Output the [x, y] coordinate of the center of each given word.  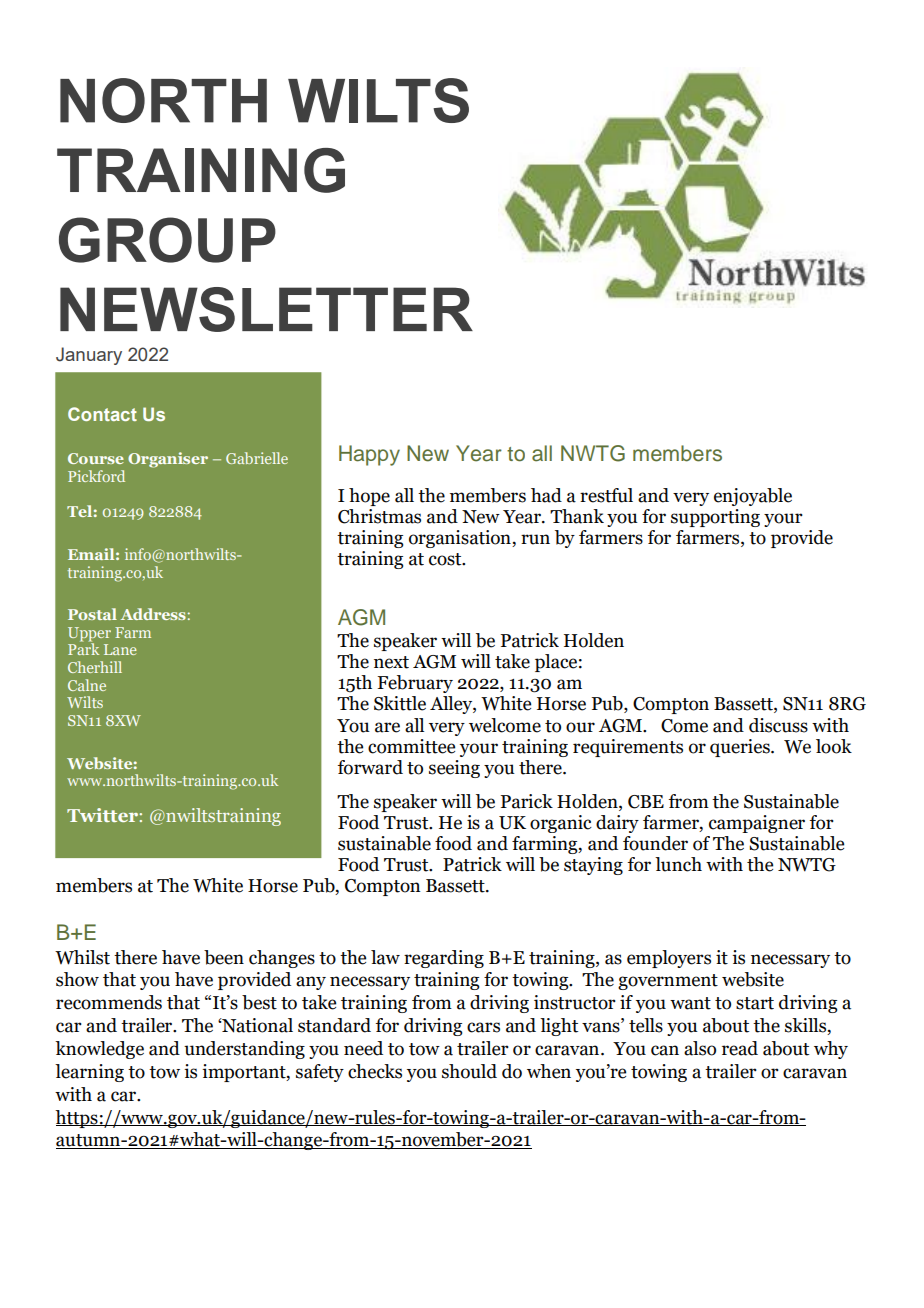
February [415, 684]
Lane [120, 649]
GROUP [167, 240]
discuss [778, 725]
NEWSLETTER [266, 309]
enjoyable [753, 497]
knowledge [99, 1050]
